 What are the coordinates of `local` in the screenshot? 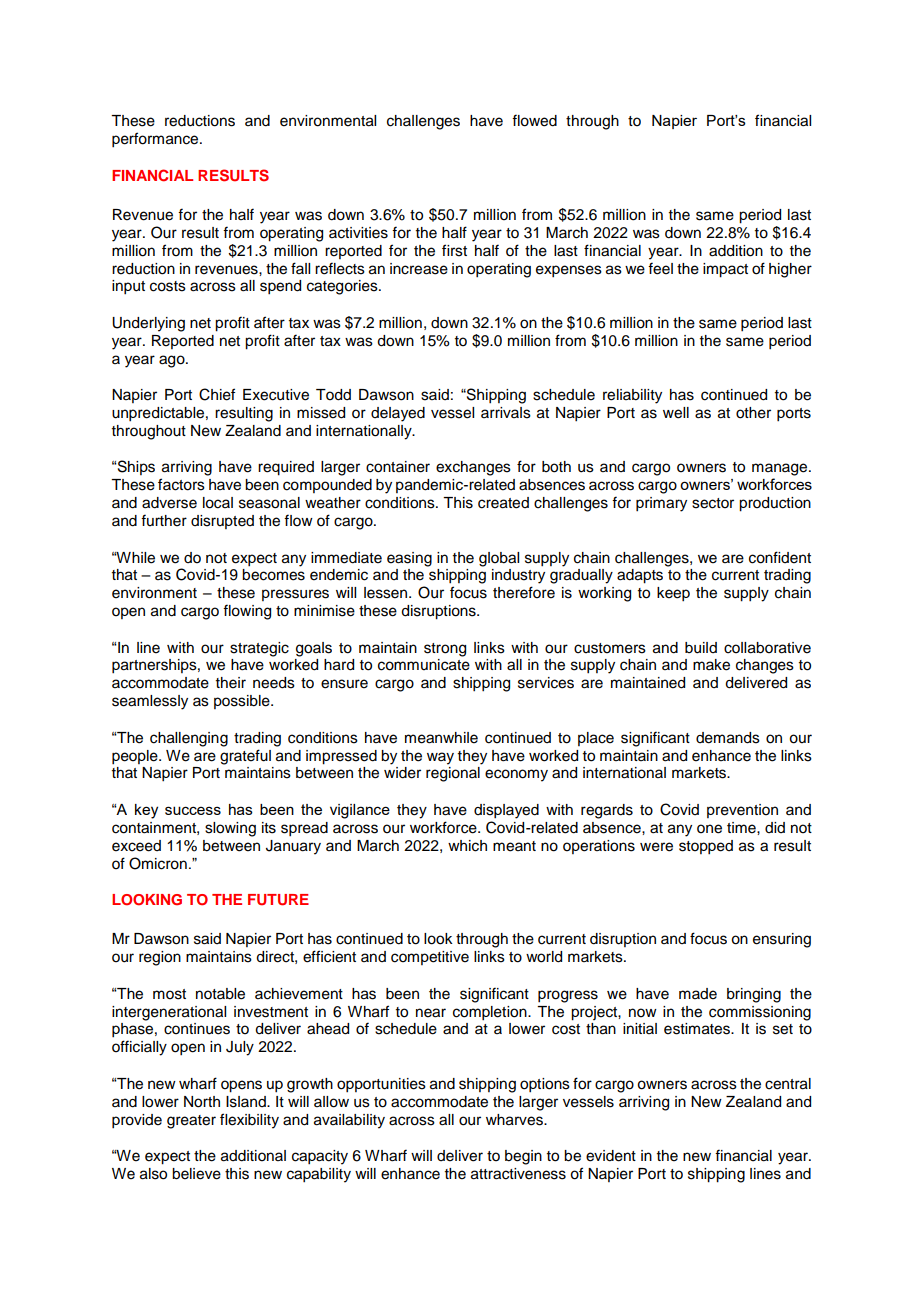 It's located at (218, 503).
